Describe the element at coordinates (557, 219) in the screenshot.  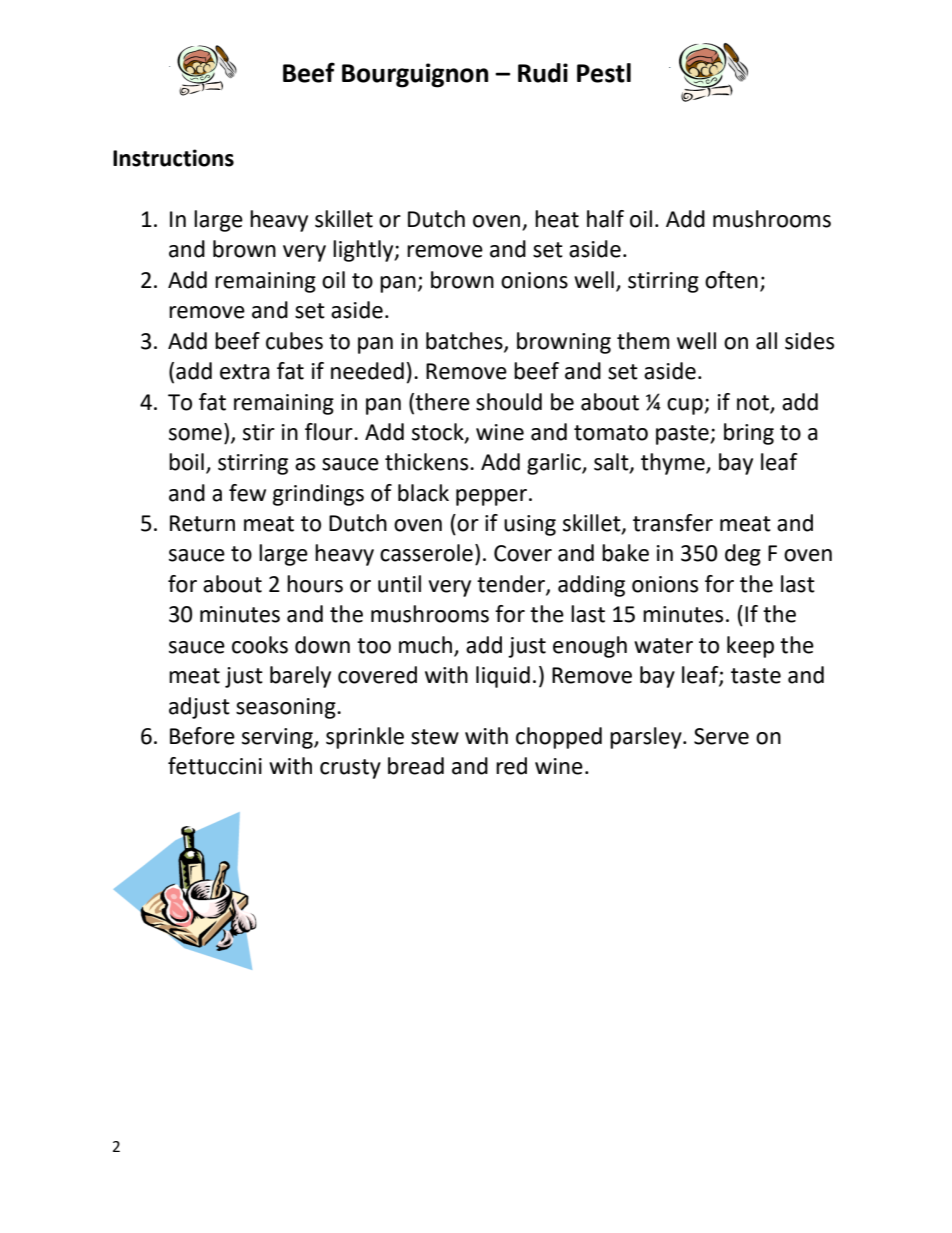
I see `heat` at that location.
